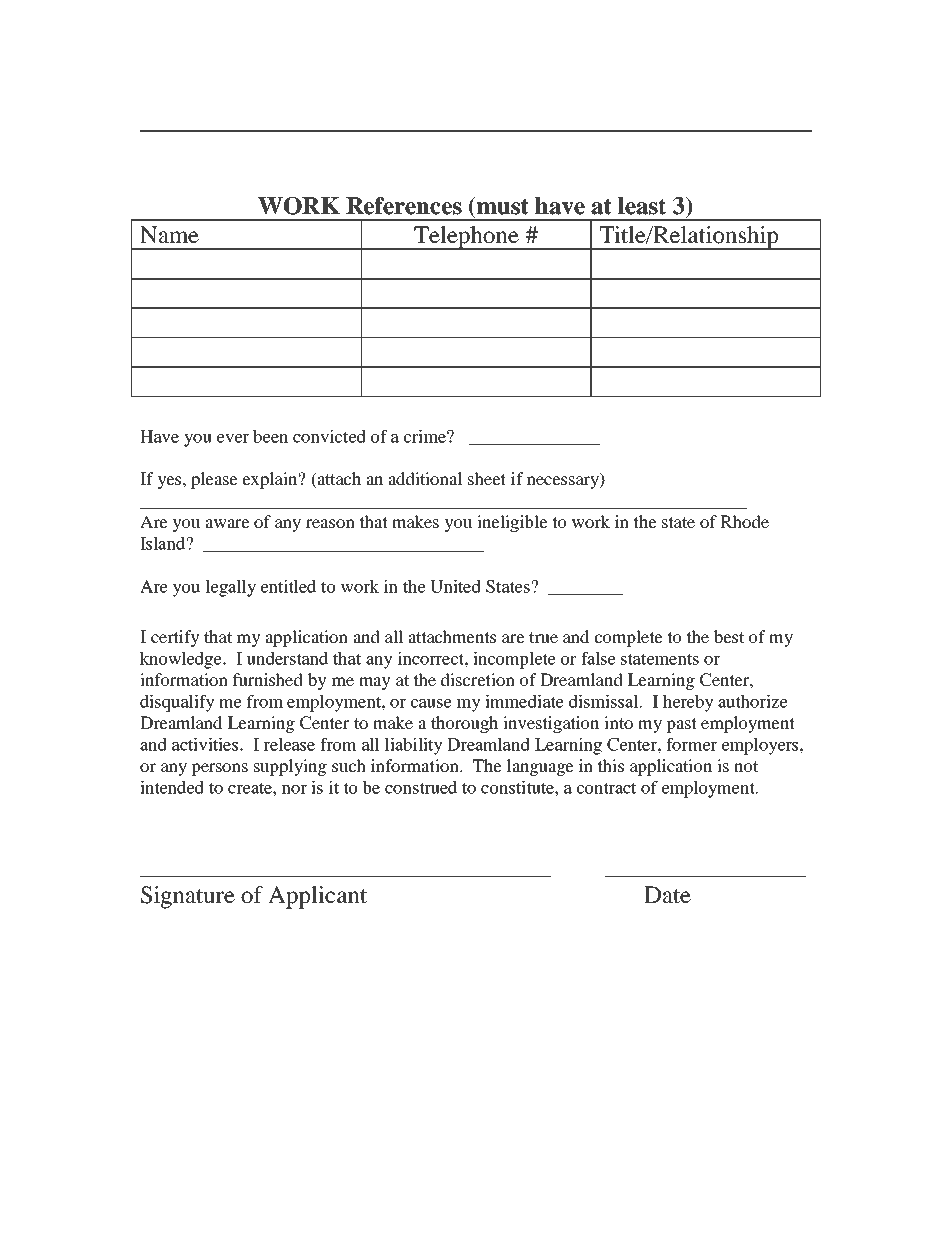  I want to click on Name, so click(169, 235).
